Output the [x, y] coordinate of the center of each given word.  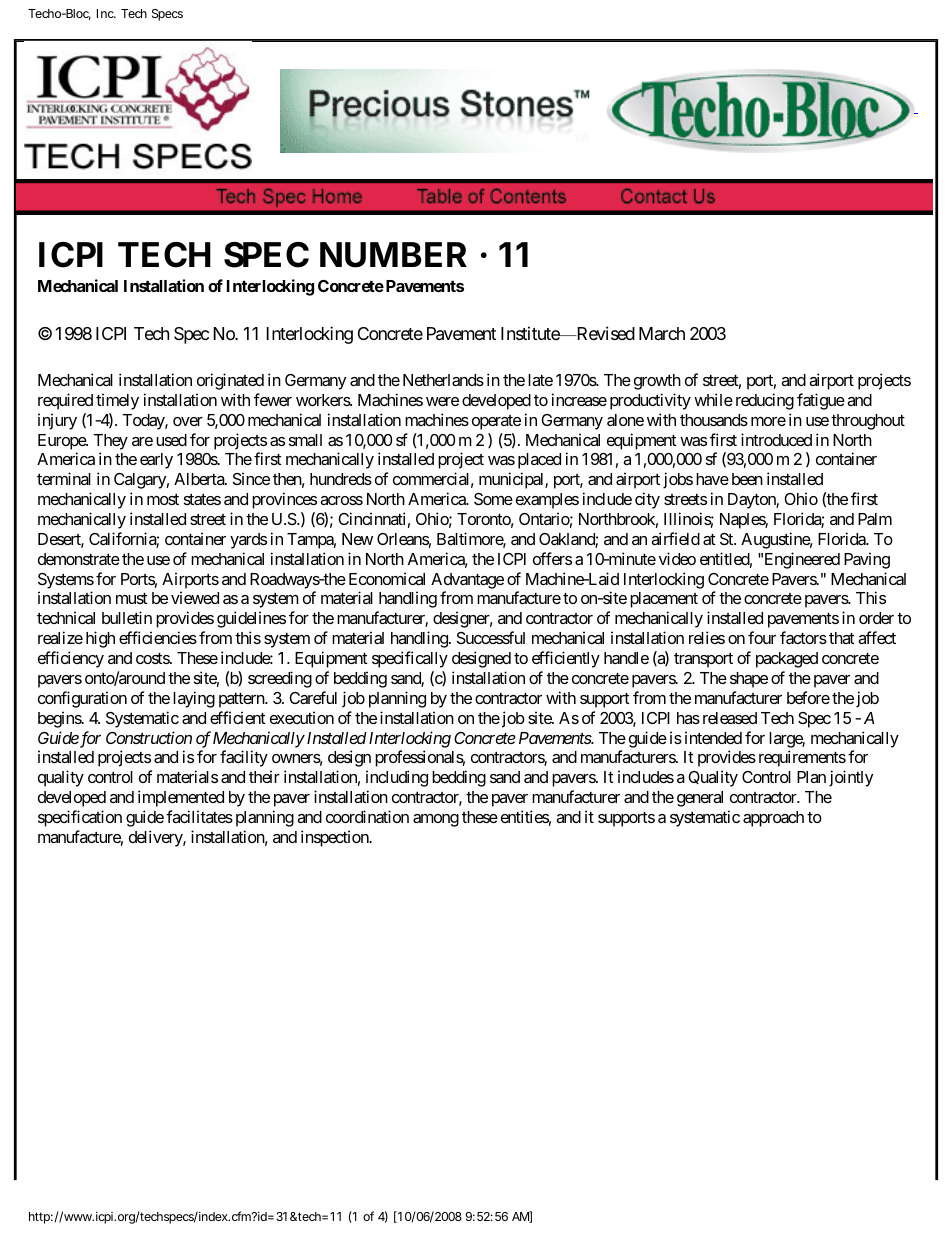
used [171, 440]
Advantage [467, 581]
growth [657, 382]
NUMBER [393, 255]
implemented [181, 798]
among [436, 820]
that [842, 638]
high [100, 639]
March [662, 333]
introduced [776, 439]
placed [539, 461]
